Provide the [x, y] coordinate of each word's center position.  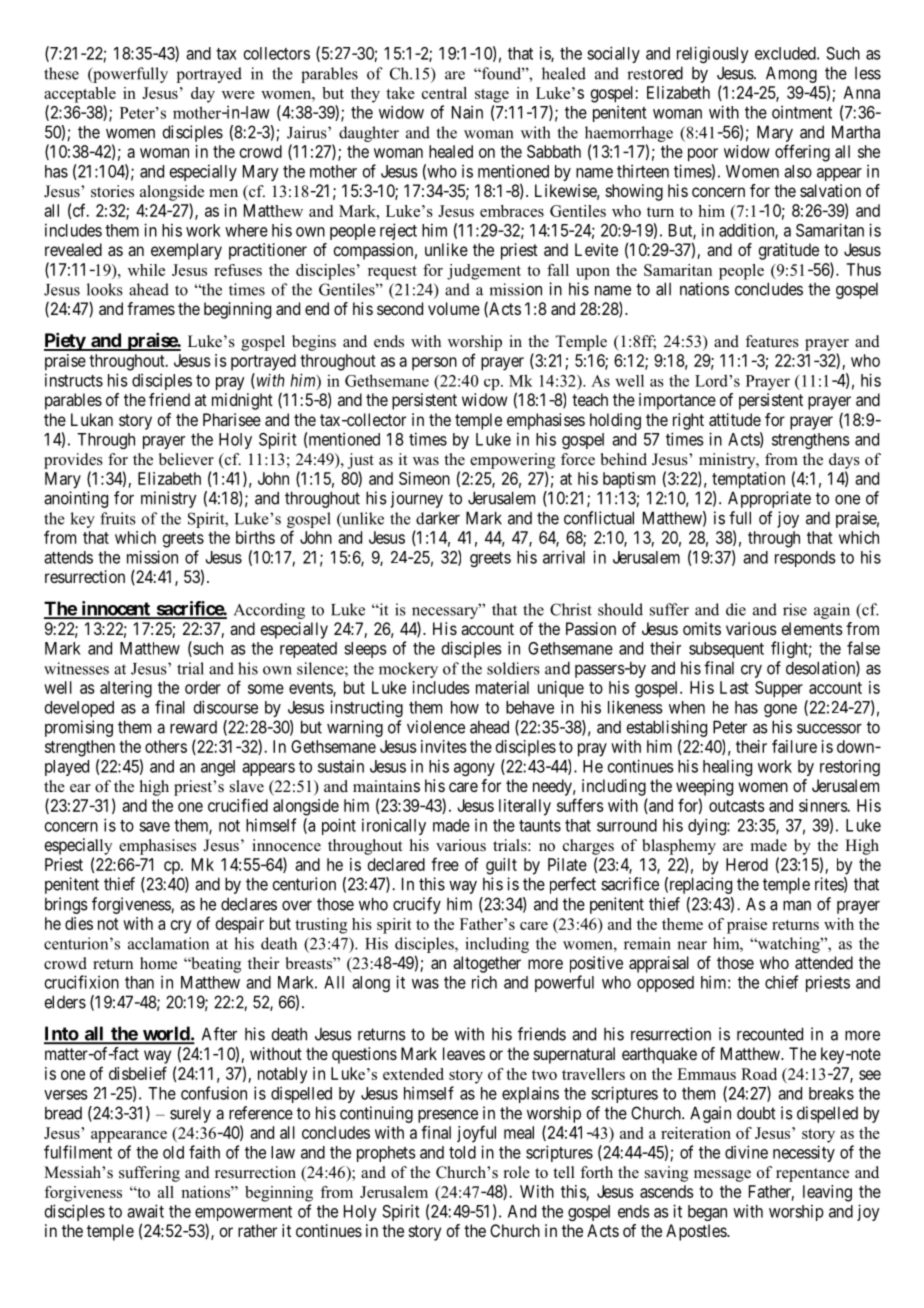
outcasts [737, 806]
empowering [512, 461]
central [444, 93]
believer [186, 459]
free [445, 864]
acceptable [80, 95]
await [145, 1211]
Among [791, 74]
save [154, 827]
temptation [748, 480]
